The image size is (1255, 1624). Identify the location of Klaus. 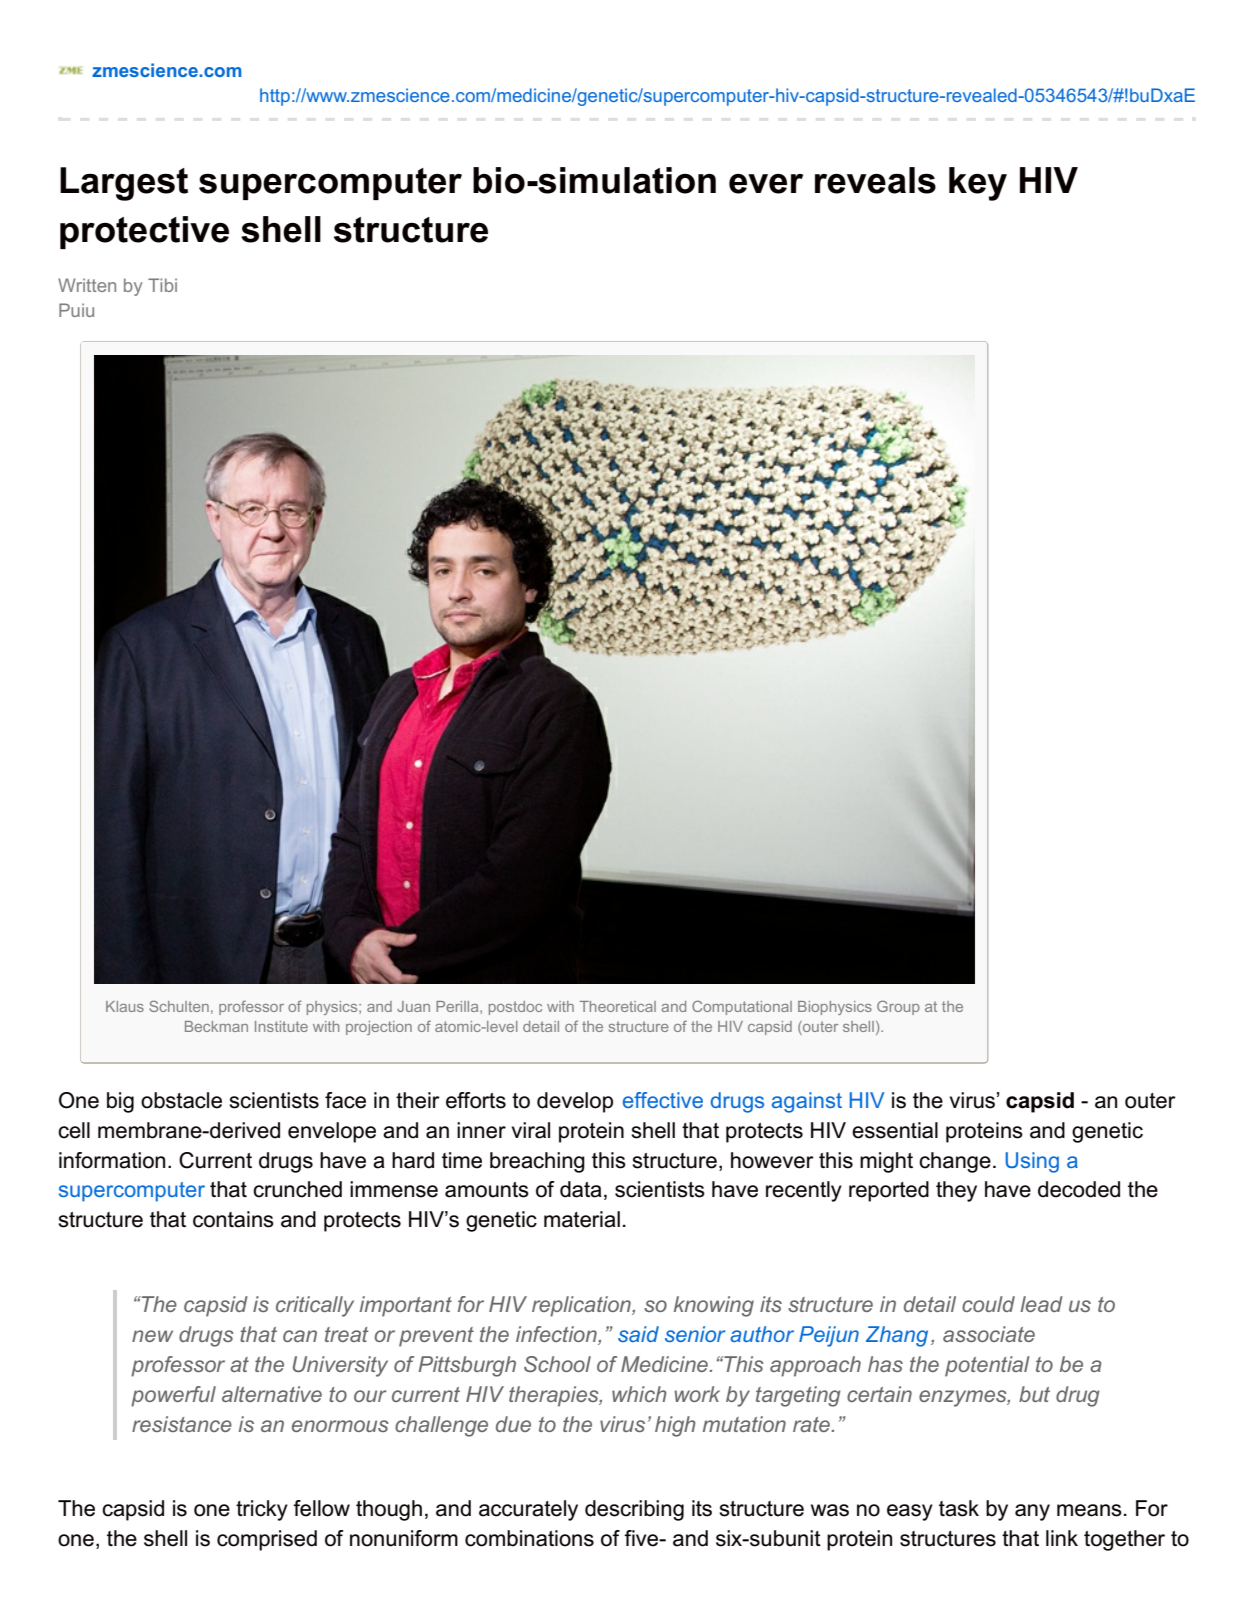
(125, 1006).
